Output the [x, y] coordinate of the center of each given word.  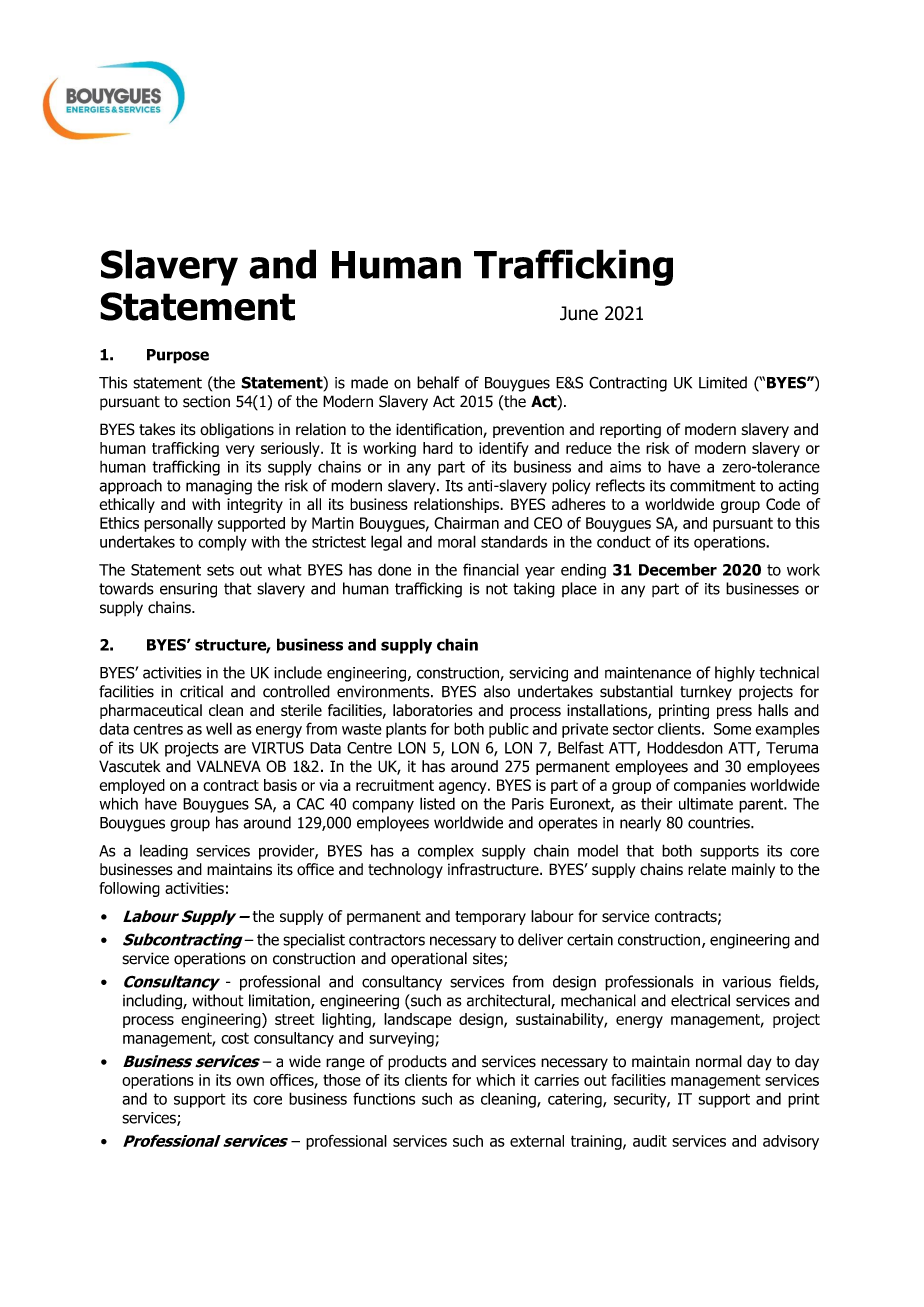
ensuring [188, 590]
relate [707, 869]
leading [164, 852]
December [678, 569]
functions [384, 1098]
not [497, 589]
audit [650, 1141]
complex [446, 852]
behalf [438, 382]
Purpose [178, 356]
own [250, 1081]
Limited [723, 382]
